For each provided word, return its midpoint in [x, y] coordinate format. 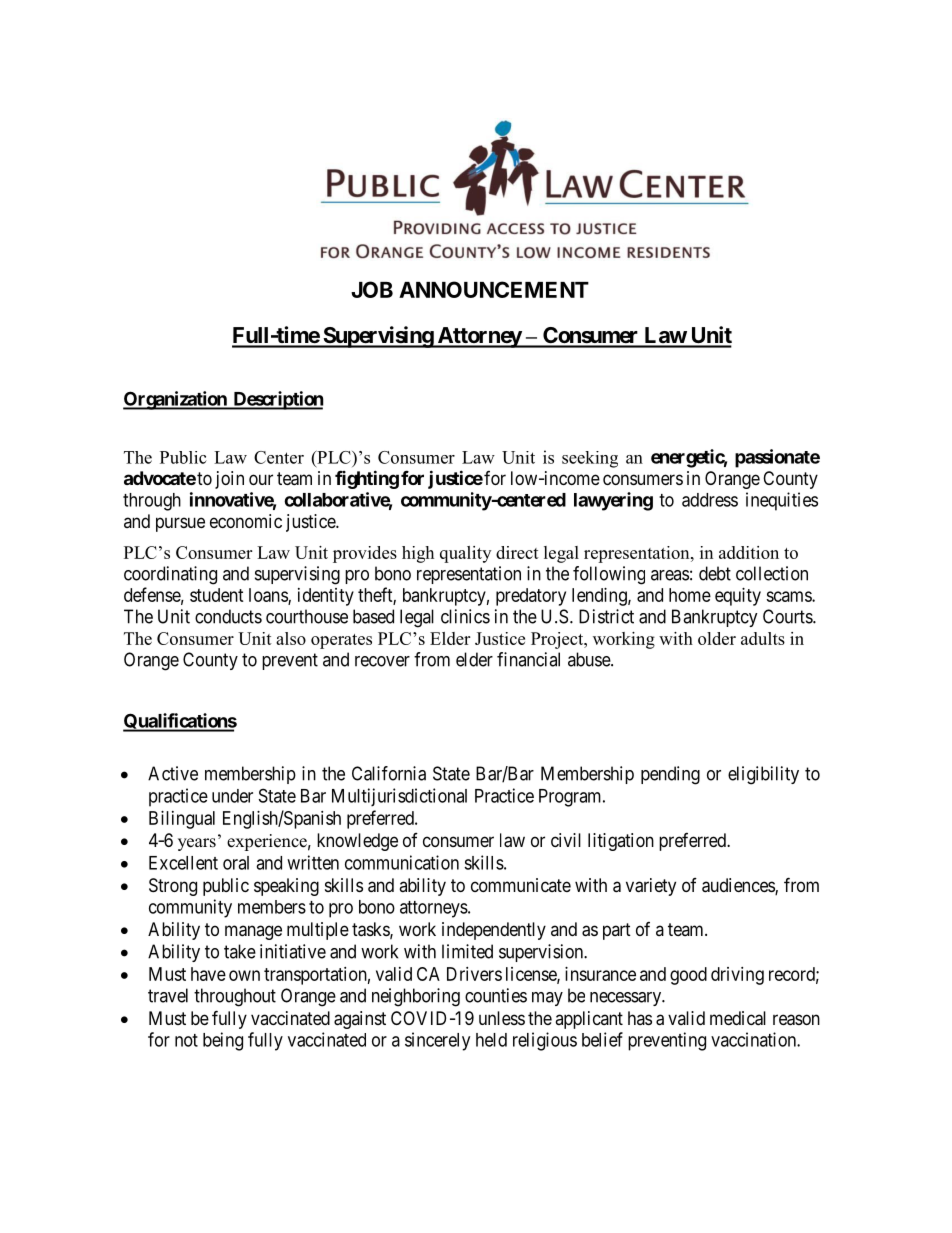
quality [465, 554]
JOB [372, 289]
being [223, 1041]
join [229, 480]
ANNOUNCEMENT [494, 289]
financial [528, 659]
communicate [521, 885]
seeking [590, 459]
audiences [739, 886]
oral [236, 863]
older [717, 638]
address [710, 500]
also [291, 638]
